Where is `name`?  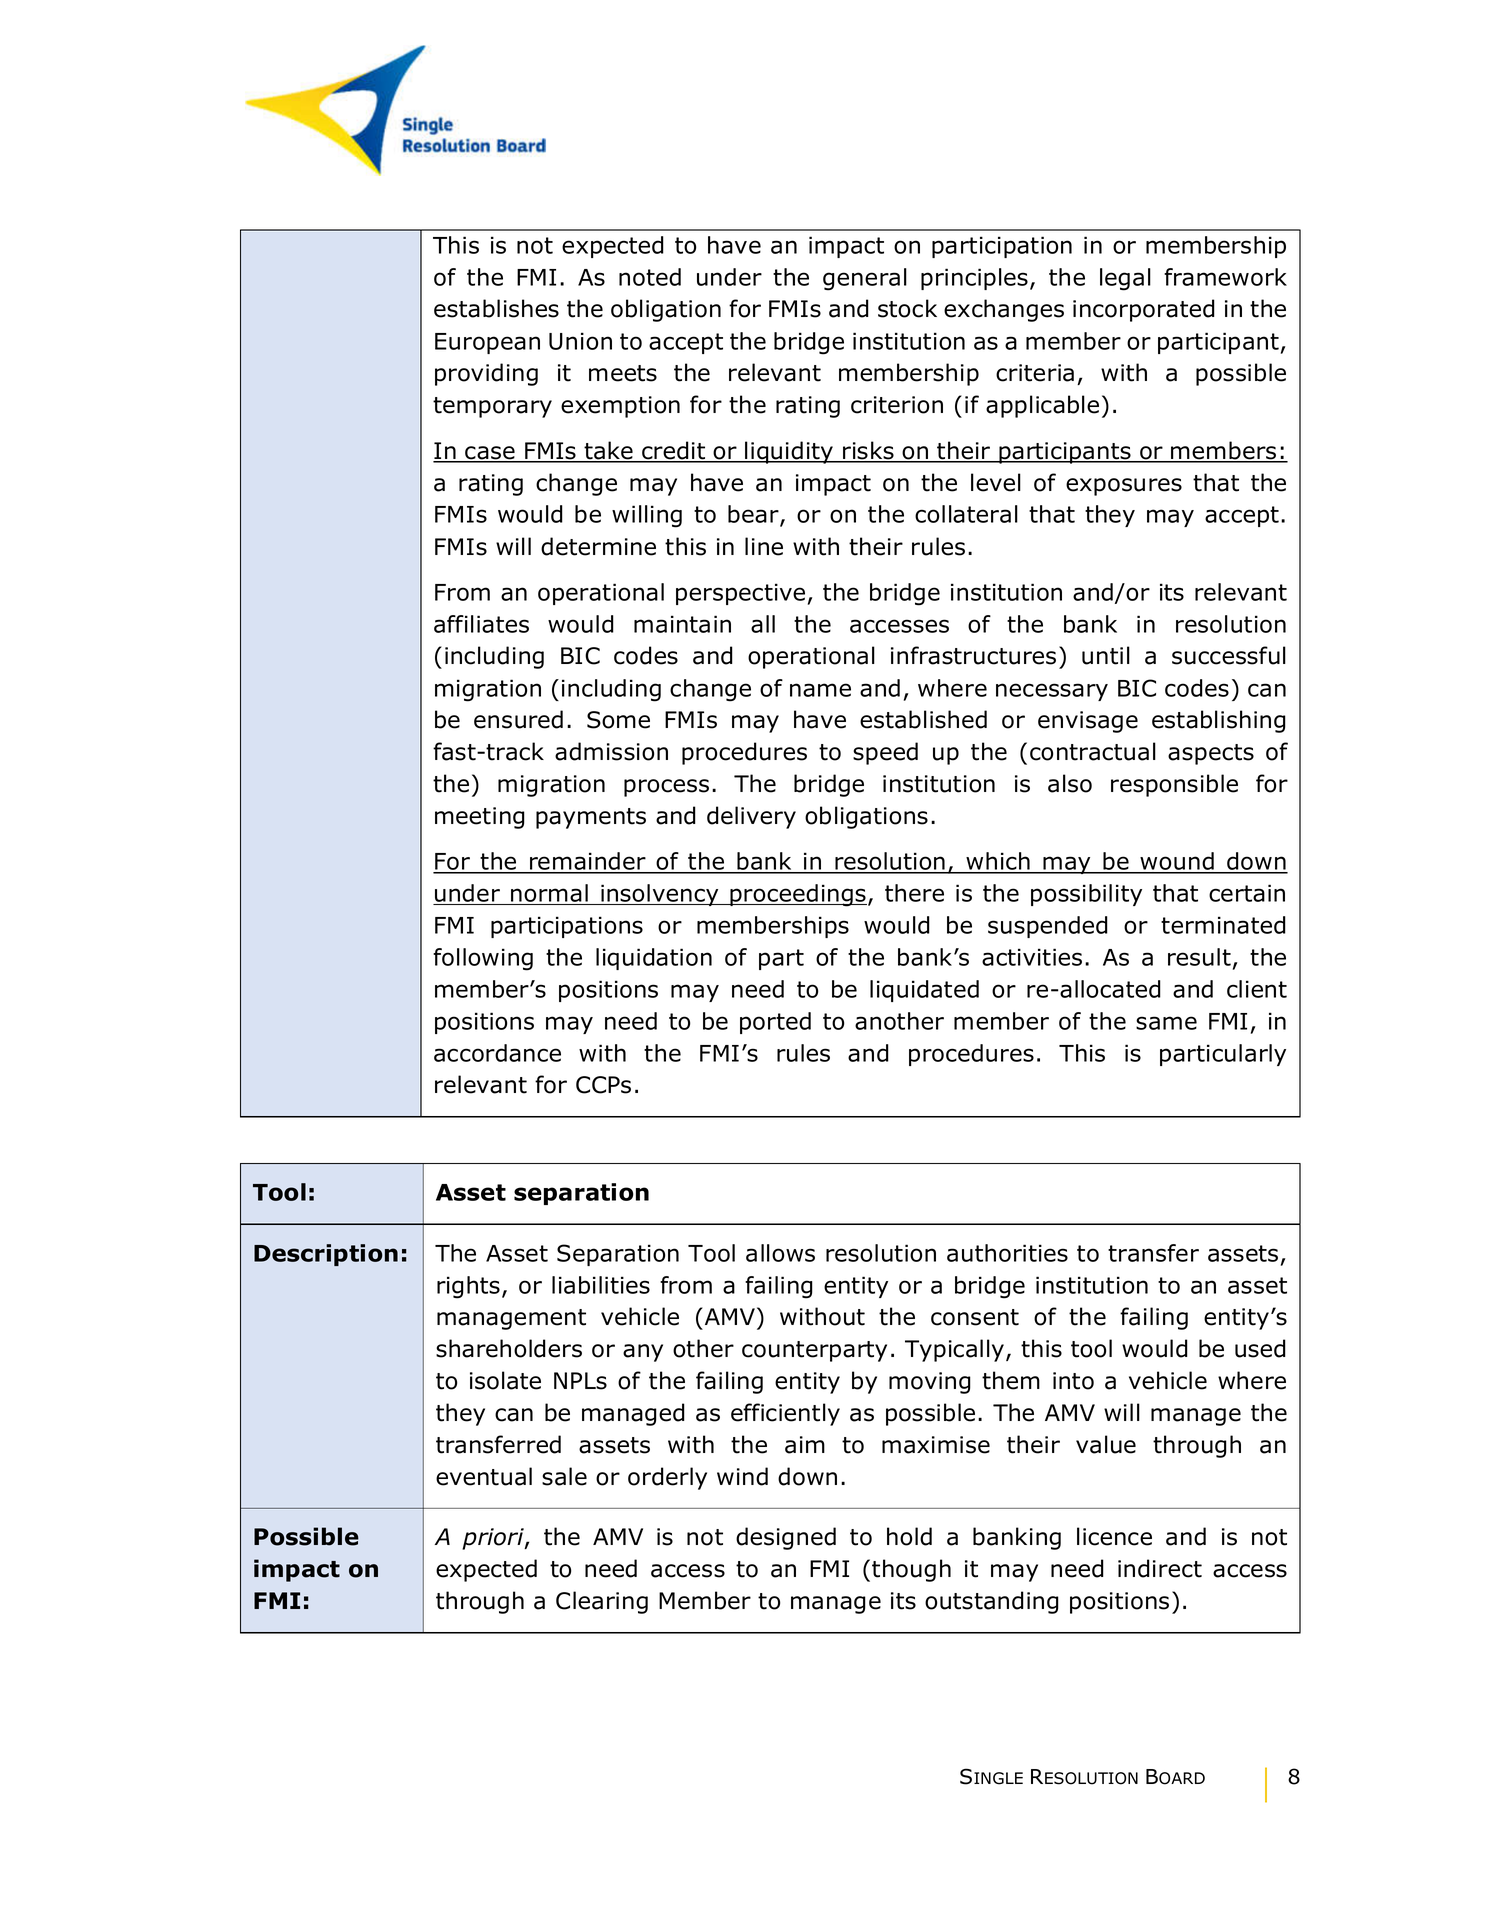
name is located at coordinates (820, 690).
